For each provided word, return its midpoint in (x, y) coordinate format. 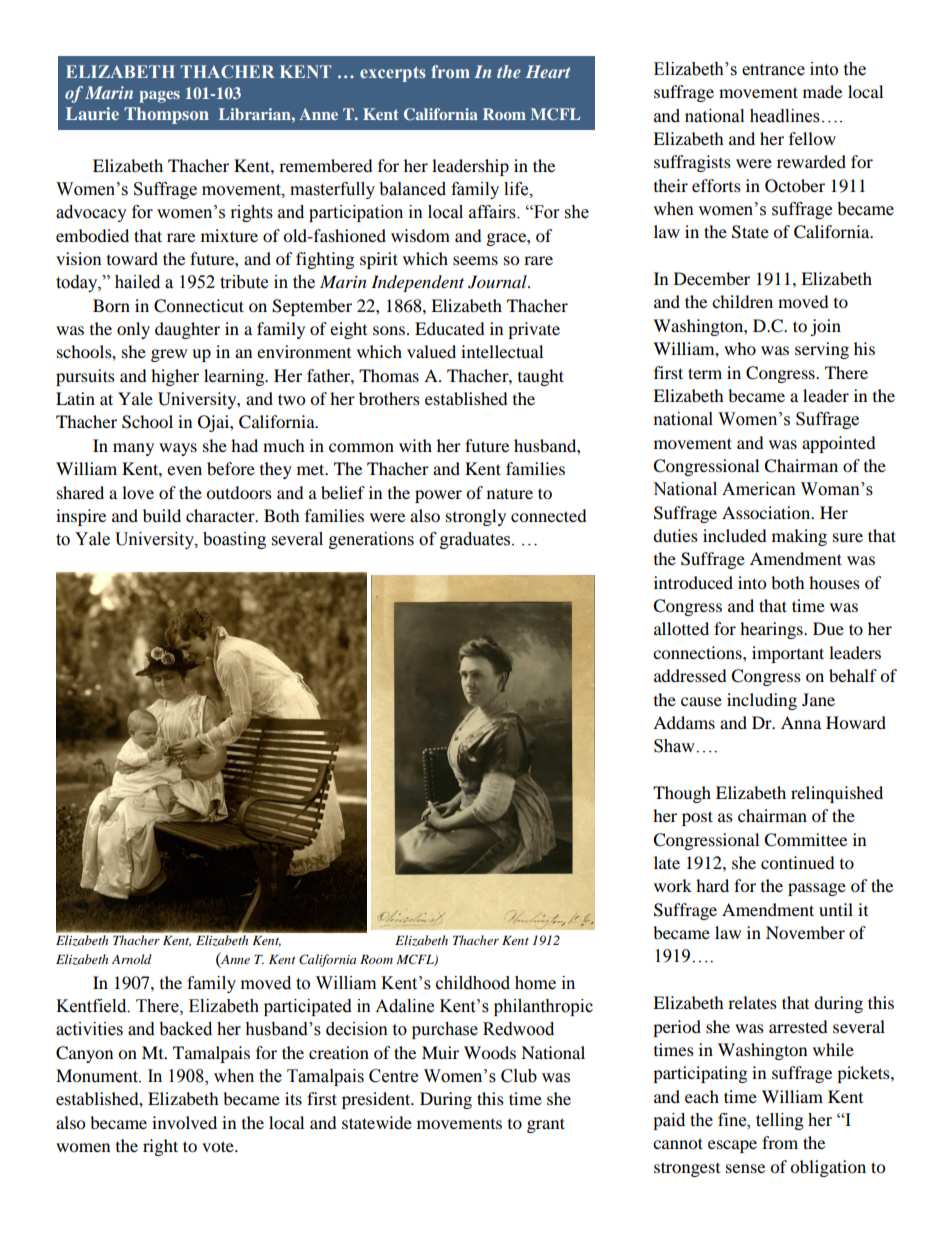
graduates (476, 540)
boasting (234, 540)
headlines (785, 116)
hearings (772, 630)
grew (169, 355)
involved (184, 1122)
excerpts (393, 74)
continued (798, 862)
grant (546, 1125)
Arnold (132, 959)
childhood (473, 983)
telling (780, 1121)
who (740, 348)
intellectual (502, 351)
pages (159, 97)
